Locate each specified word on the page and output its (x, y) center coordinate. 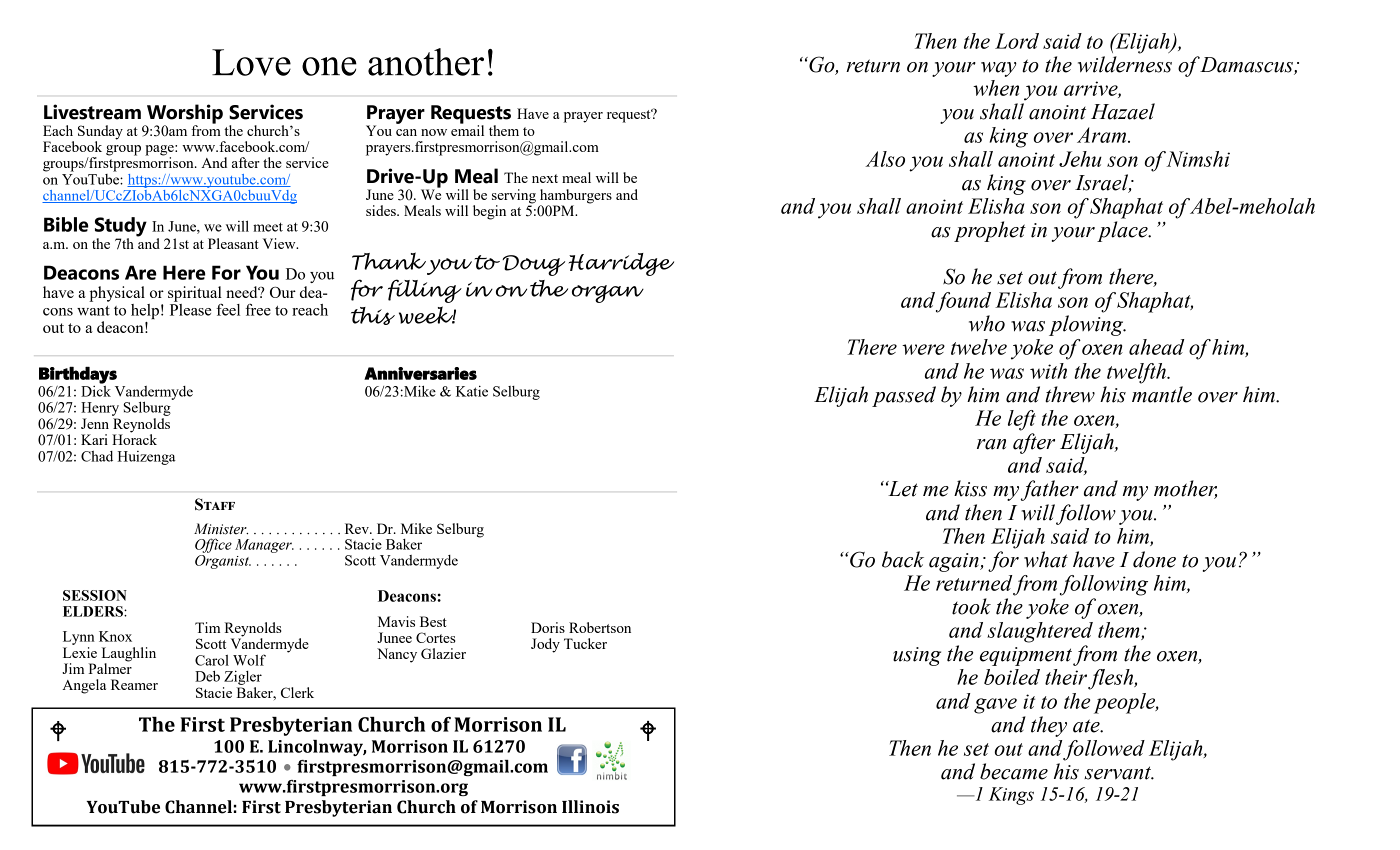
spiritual (195, 294)
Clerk (297, 692)
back (903, 559)
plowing (1087, 325)
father (1050, 490)
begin (489, 212)
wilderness (1125, 64)
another (426, 62)
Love (251, 62)
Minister (221, 529)
